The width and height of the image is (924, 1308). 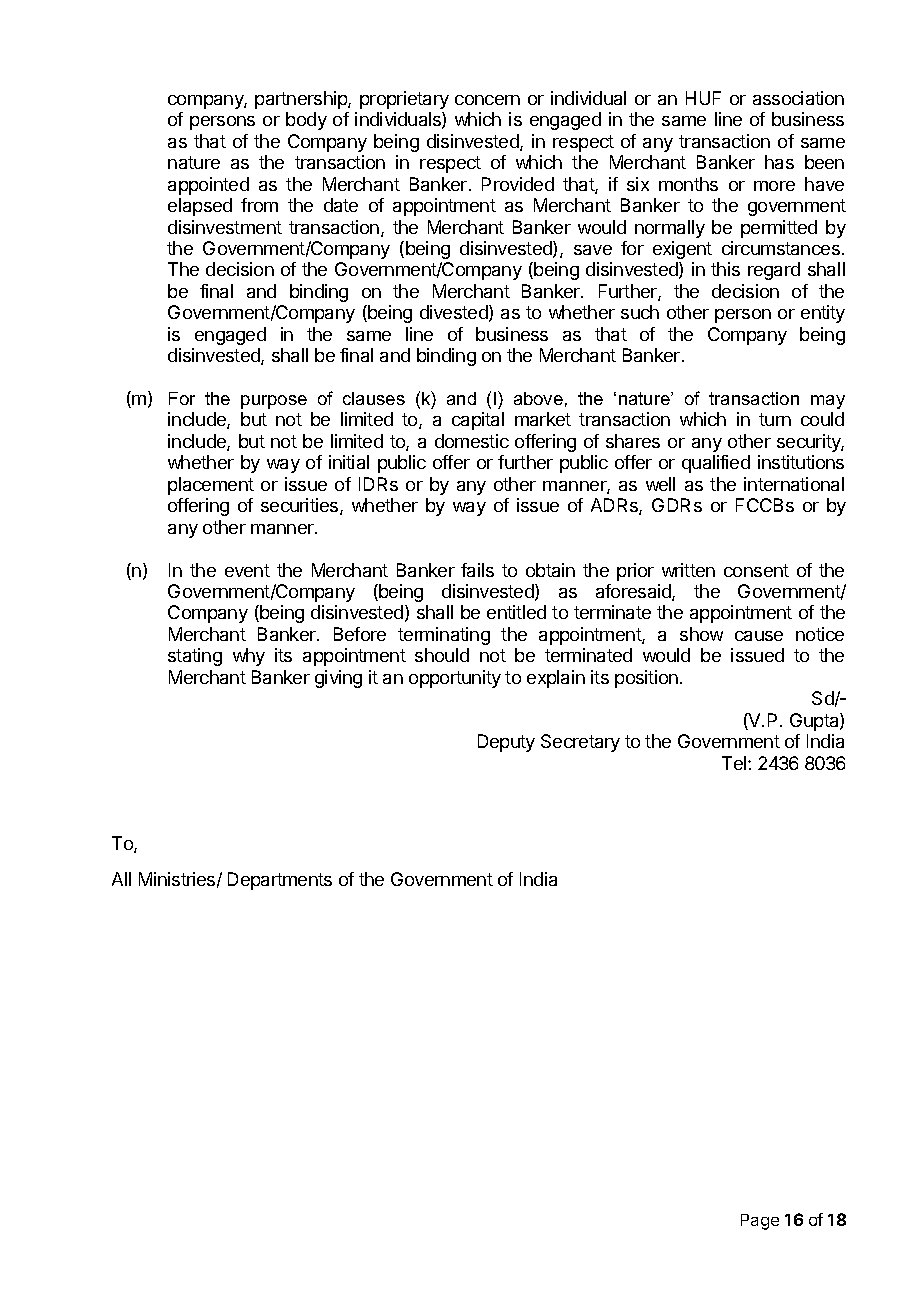 What do you see at coordinates (759, 636) in the image?
I see `cause` at bounding box center [759, 636].
